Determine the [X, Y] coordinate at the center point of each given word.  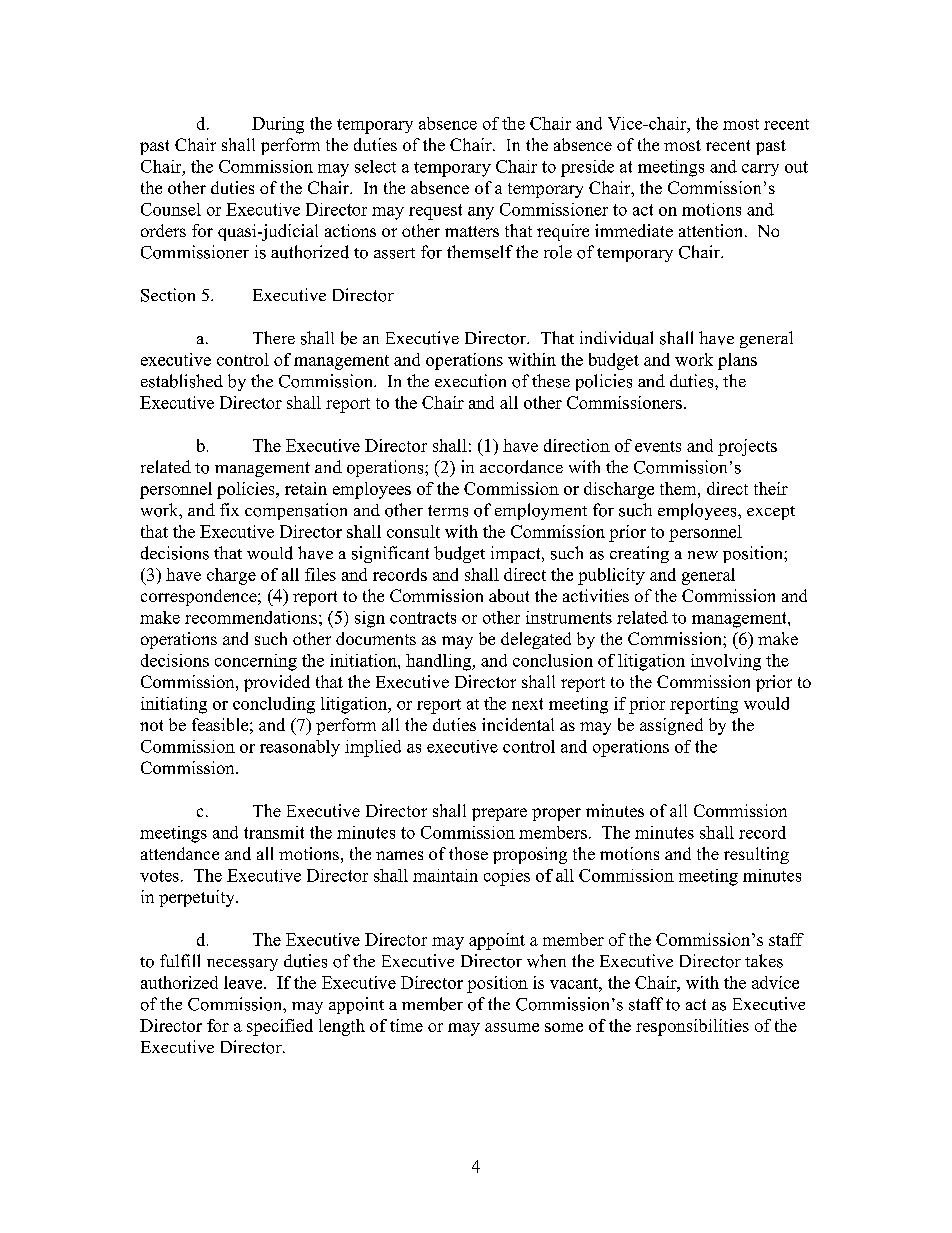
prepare [499, 814]
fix [229, 509]
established [182, 381]
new [703, 555]
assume [512, 1027]
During [278, 125]
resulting [756, 855]
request [435, 212]
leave [244, 982]
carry [760, 170]
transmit [274, 832]
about [509, 595]
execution [470, 381]
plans [737, 361]
